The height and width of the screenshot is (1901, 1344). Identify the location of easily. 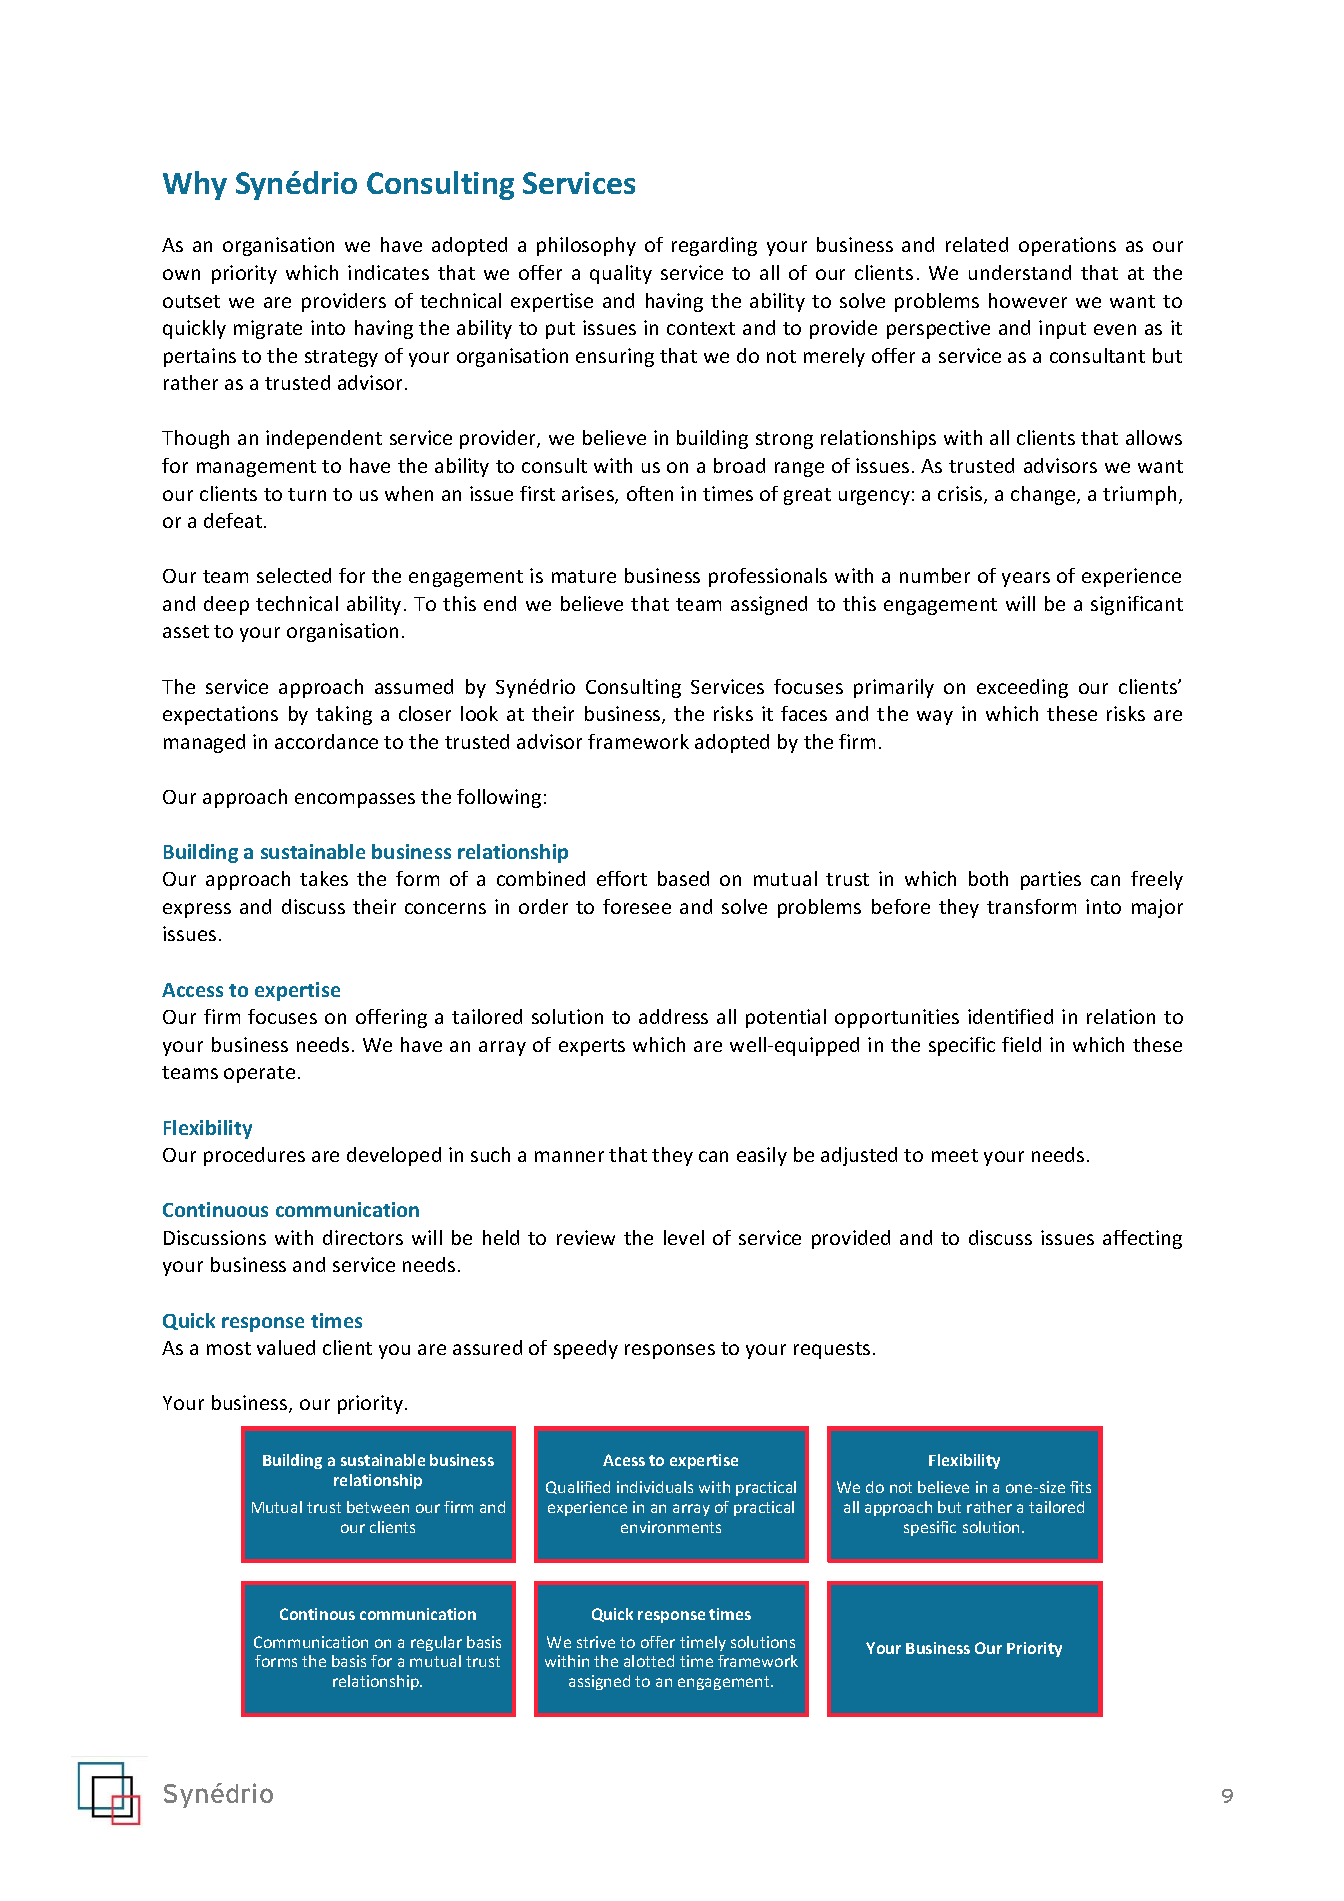
(762, 1156).
